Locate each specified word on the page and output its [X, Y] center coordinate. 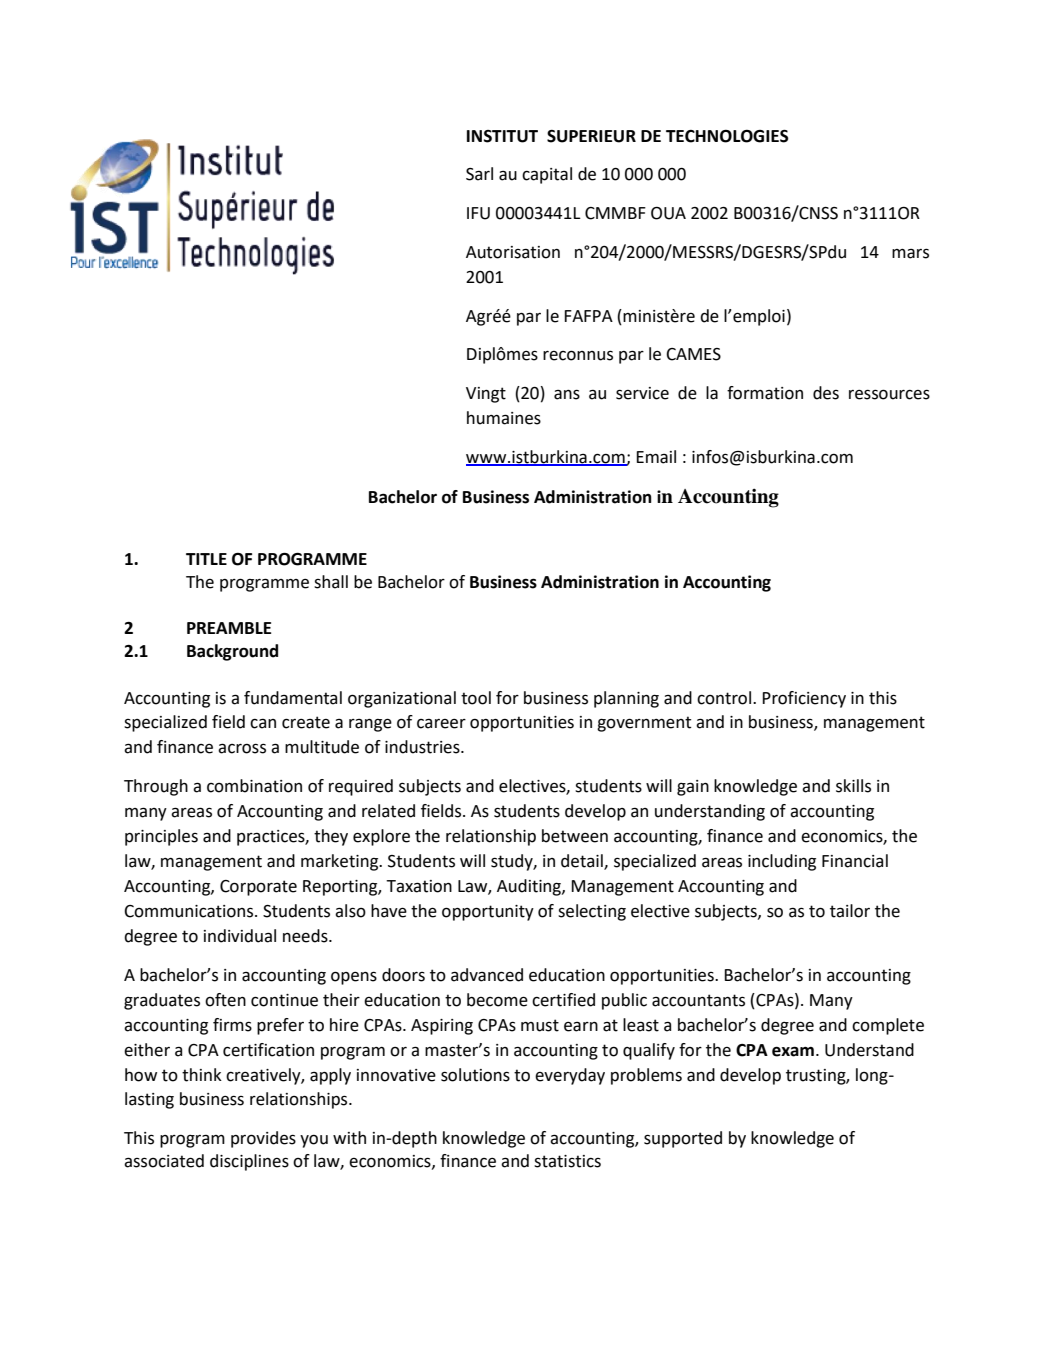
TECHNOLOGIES [727, 136]
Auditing [530, 887]
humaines [504, 418]
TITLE [206, 559]
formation [765, 393]
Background [232, 652]
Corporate [258, 888]
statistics [567, 1161]
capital [547, 175]
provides [263, 1139]
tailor [850, 911]
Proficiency [804, 699]
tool [476, 698]
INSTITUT [502, 136]
